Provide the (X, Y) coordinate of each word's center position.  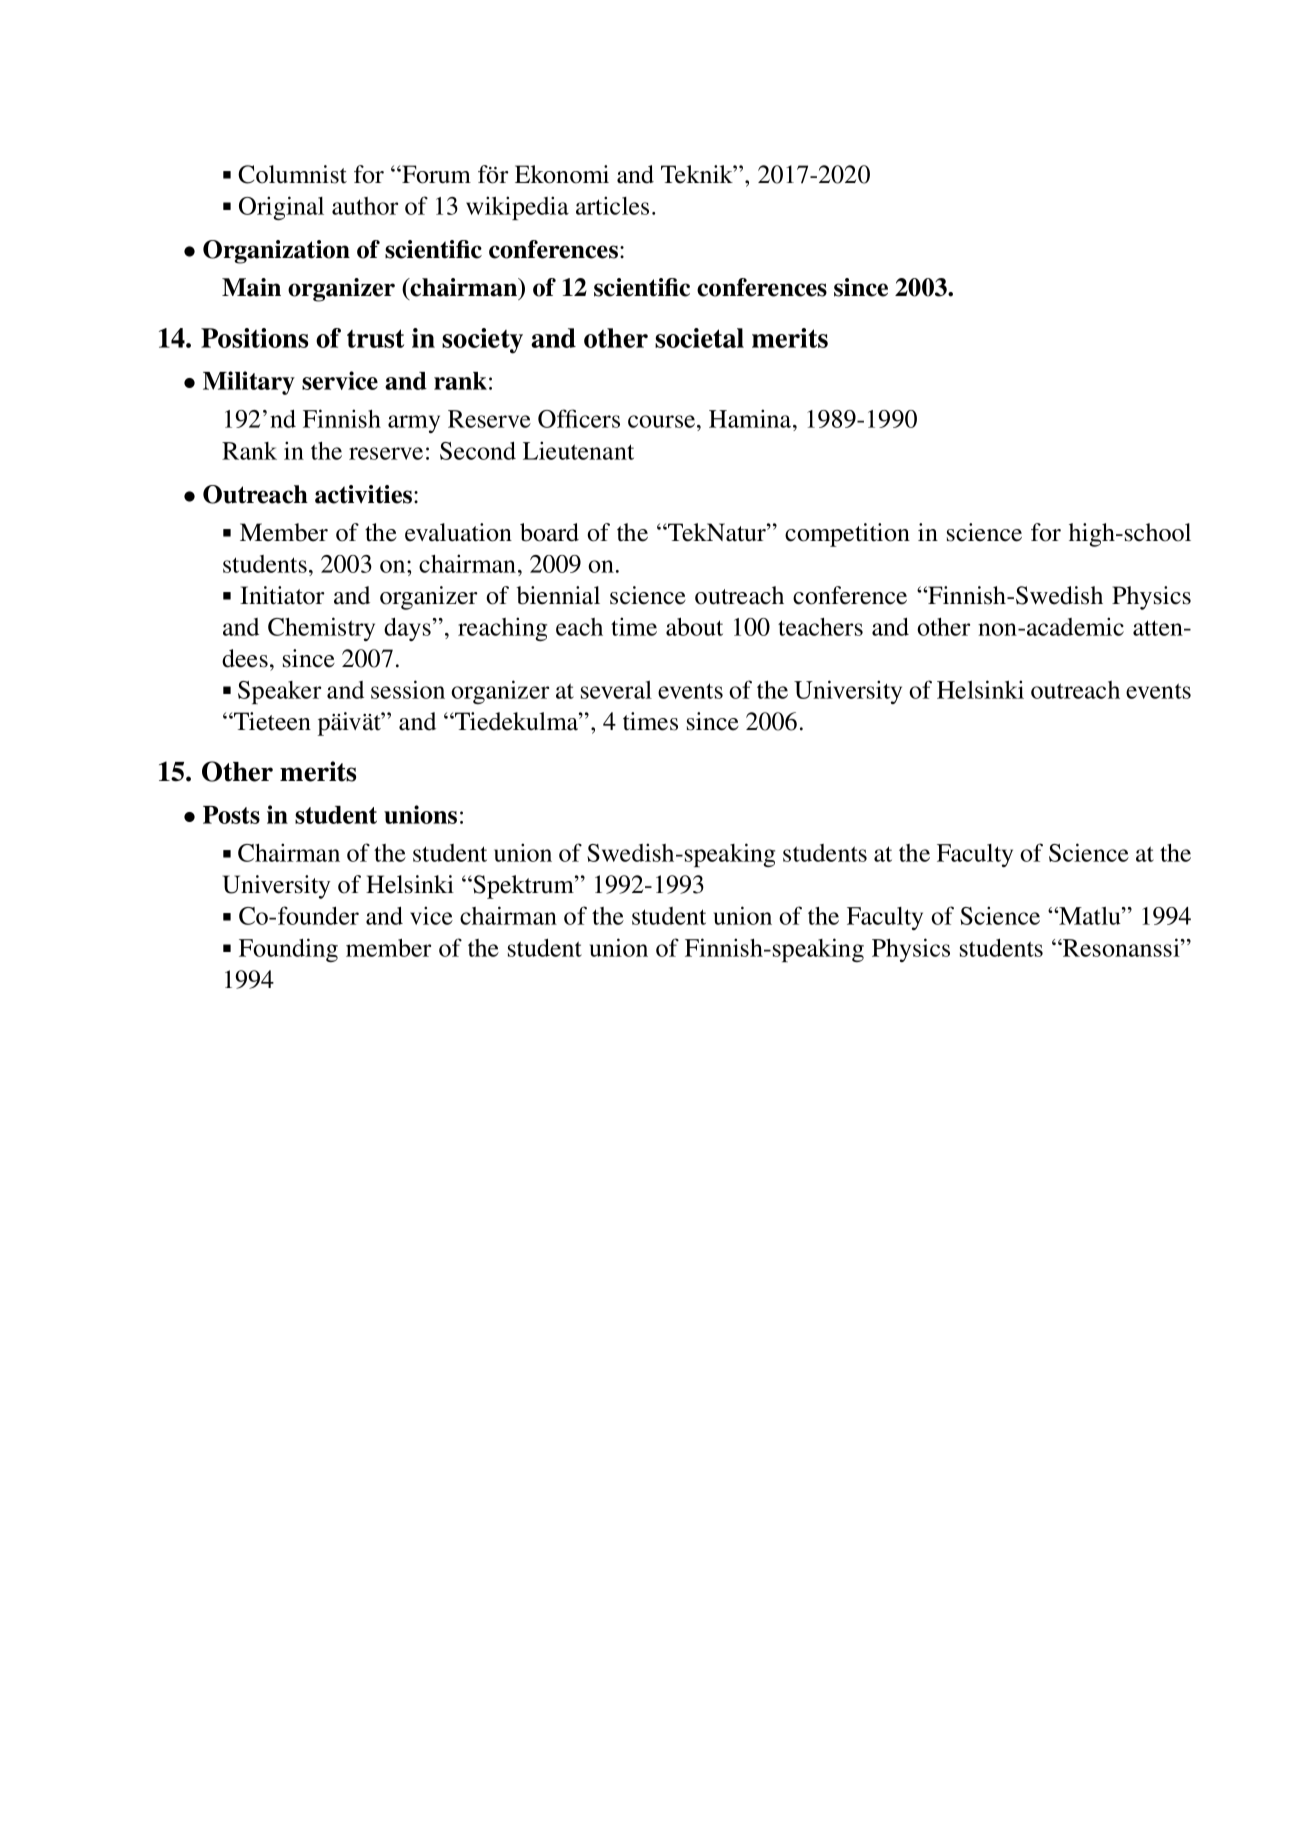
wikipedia (517, 208)
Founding (288, 950)
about (694, 626)
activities (365, 494)
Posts (231, 815)
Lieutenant (578, 450)
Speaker (279, 692)
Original (281, 208)
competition (847, 535)
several (616, 690)
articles (612, 205)
